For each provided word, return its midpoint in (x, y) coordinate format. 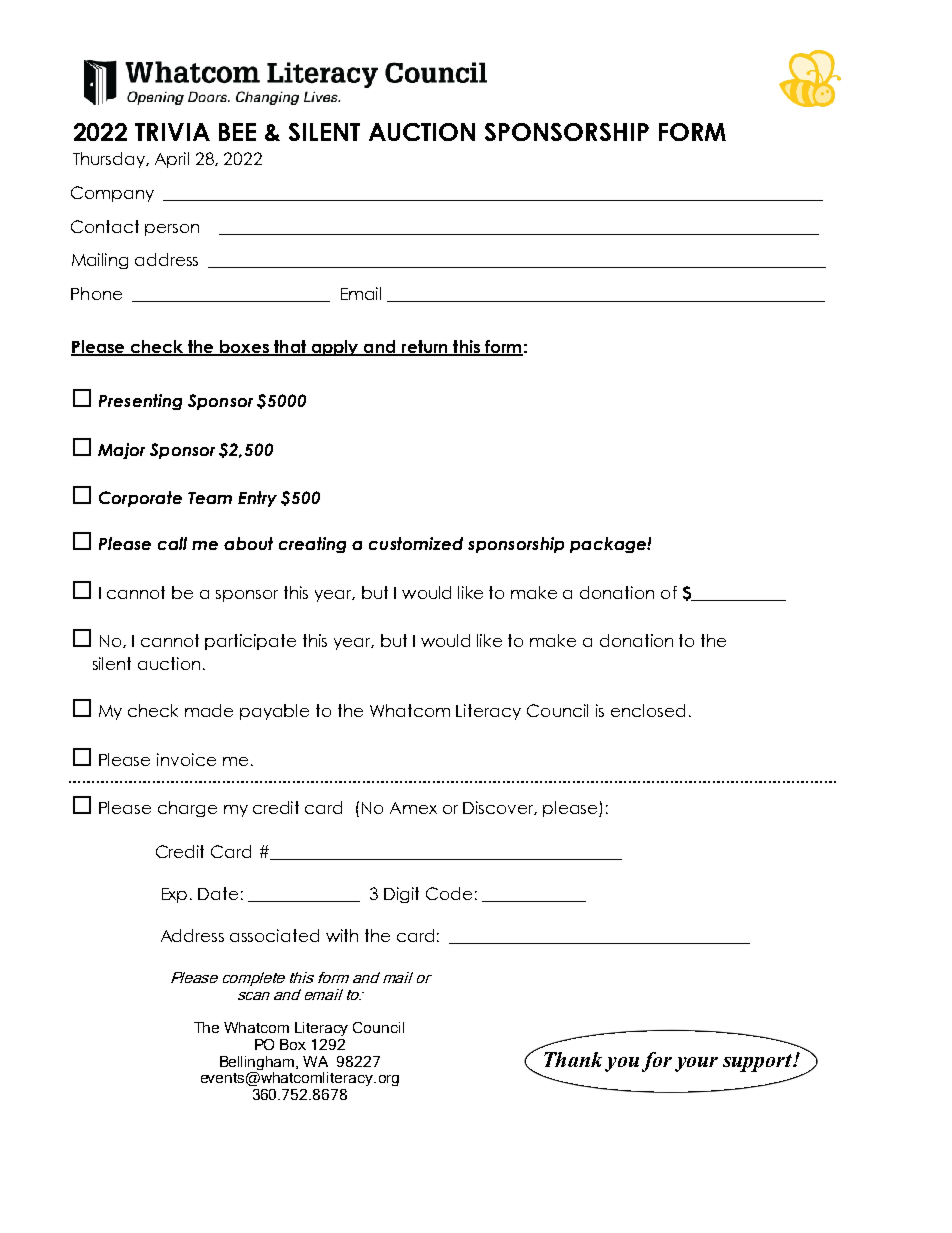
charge (187, 809)
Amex (413, 808)
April (172, 160)
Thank (573, 1059)
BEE (237, 132)
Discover (500, 808)
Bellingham (258, 1063)
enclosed (648, 710)
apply (335, 348)
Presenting (140, 402)
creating (312, 545)
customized (416, 543)
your (696, 1064)
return (424, 348)
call (172, 543)
